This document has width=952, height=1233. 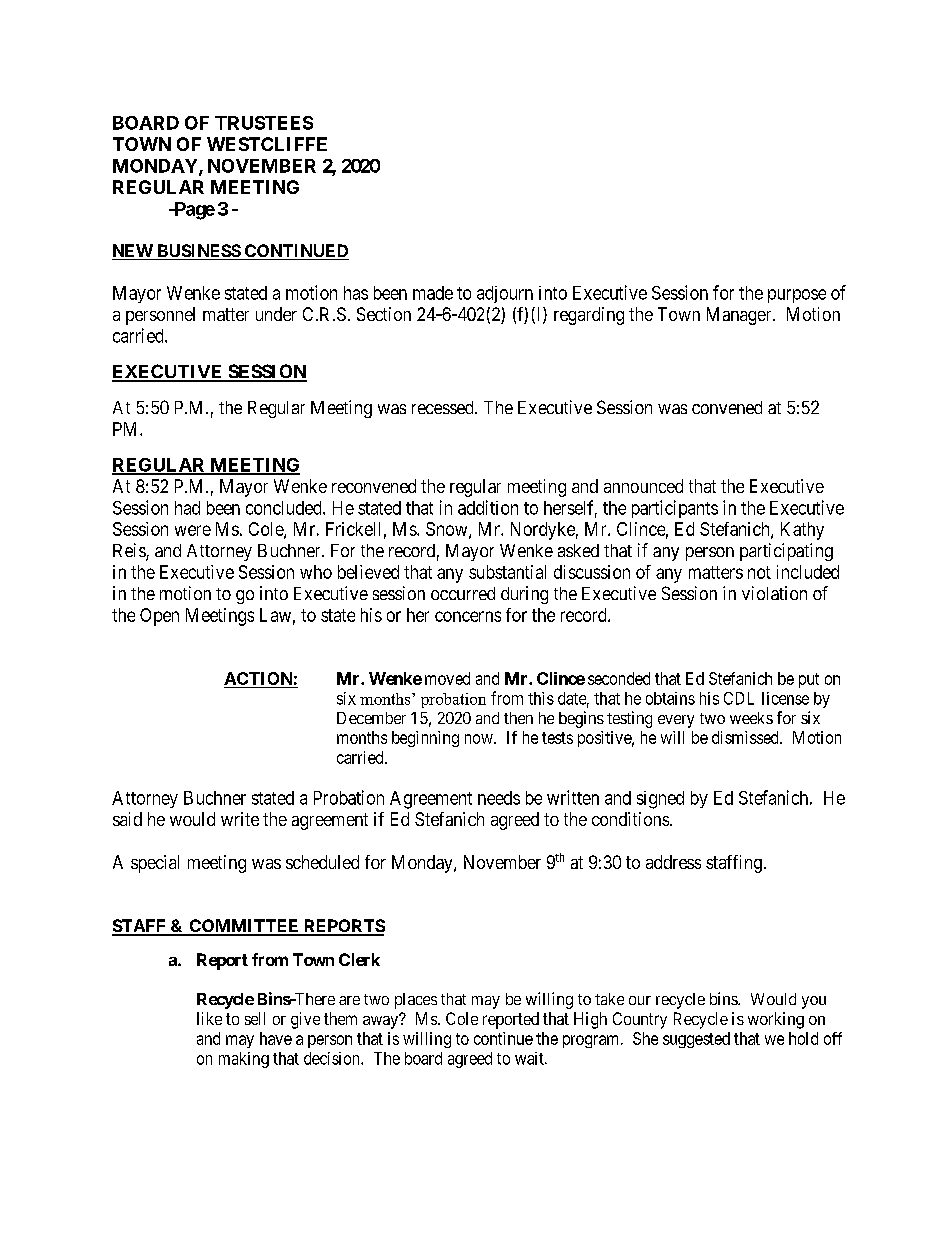 I want to click on purpose, so click(x=797, y=296).
